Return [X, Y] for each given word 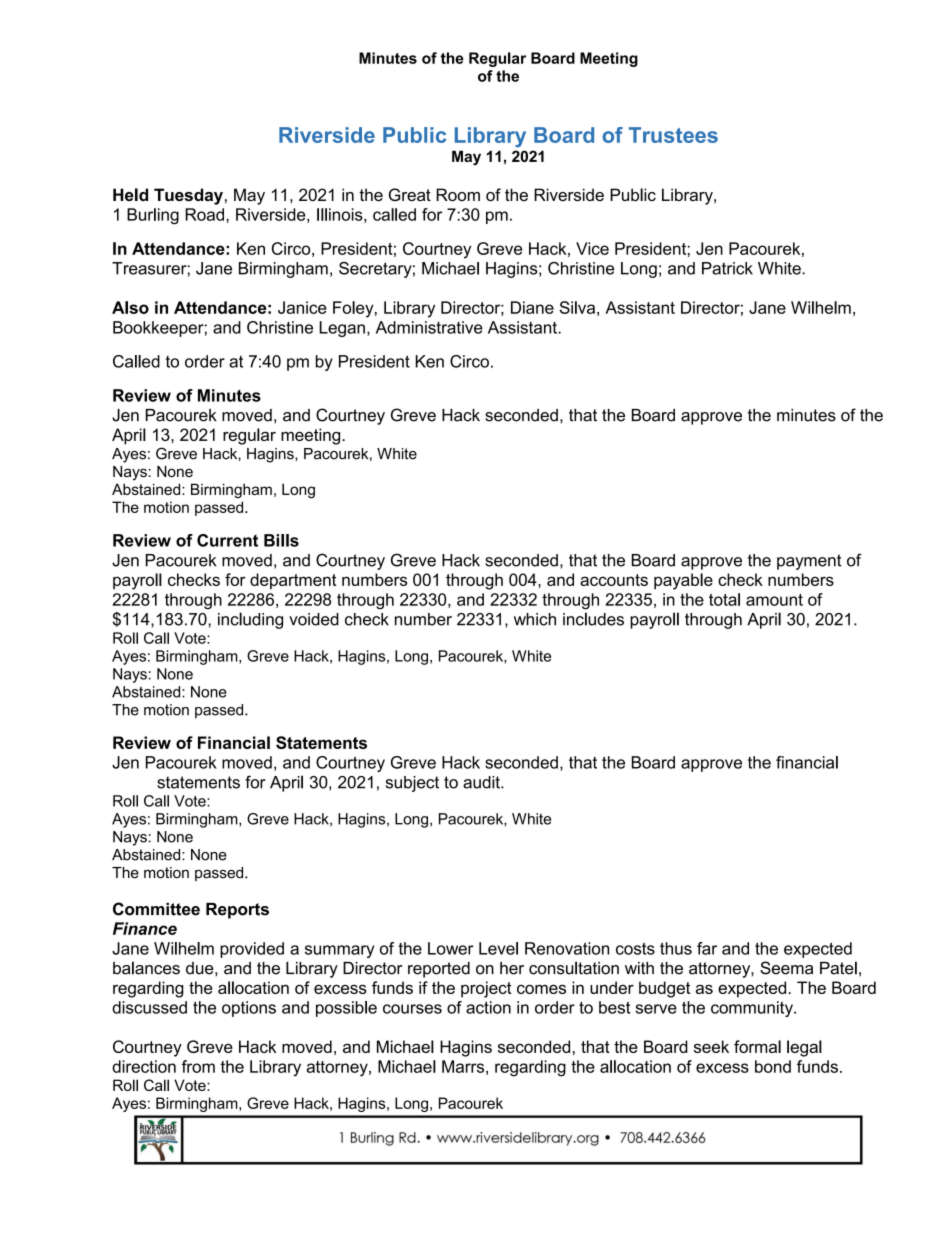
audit [482, 782]
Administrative [429, 327]
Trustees [673, 135]
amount [774, 600]
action [488, 1007]
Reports [237, 911]
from [198, 1066]
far [707, 948]
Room [458, 194]
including [250, 620]
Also [130, 307]
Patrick [727, 268]
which [535, 619]
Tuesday [188, 196]
